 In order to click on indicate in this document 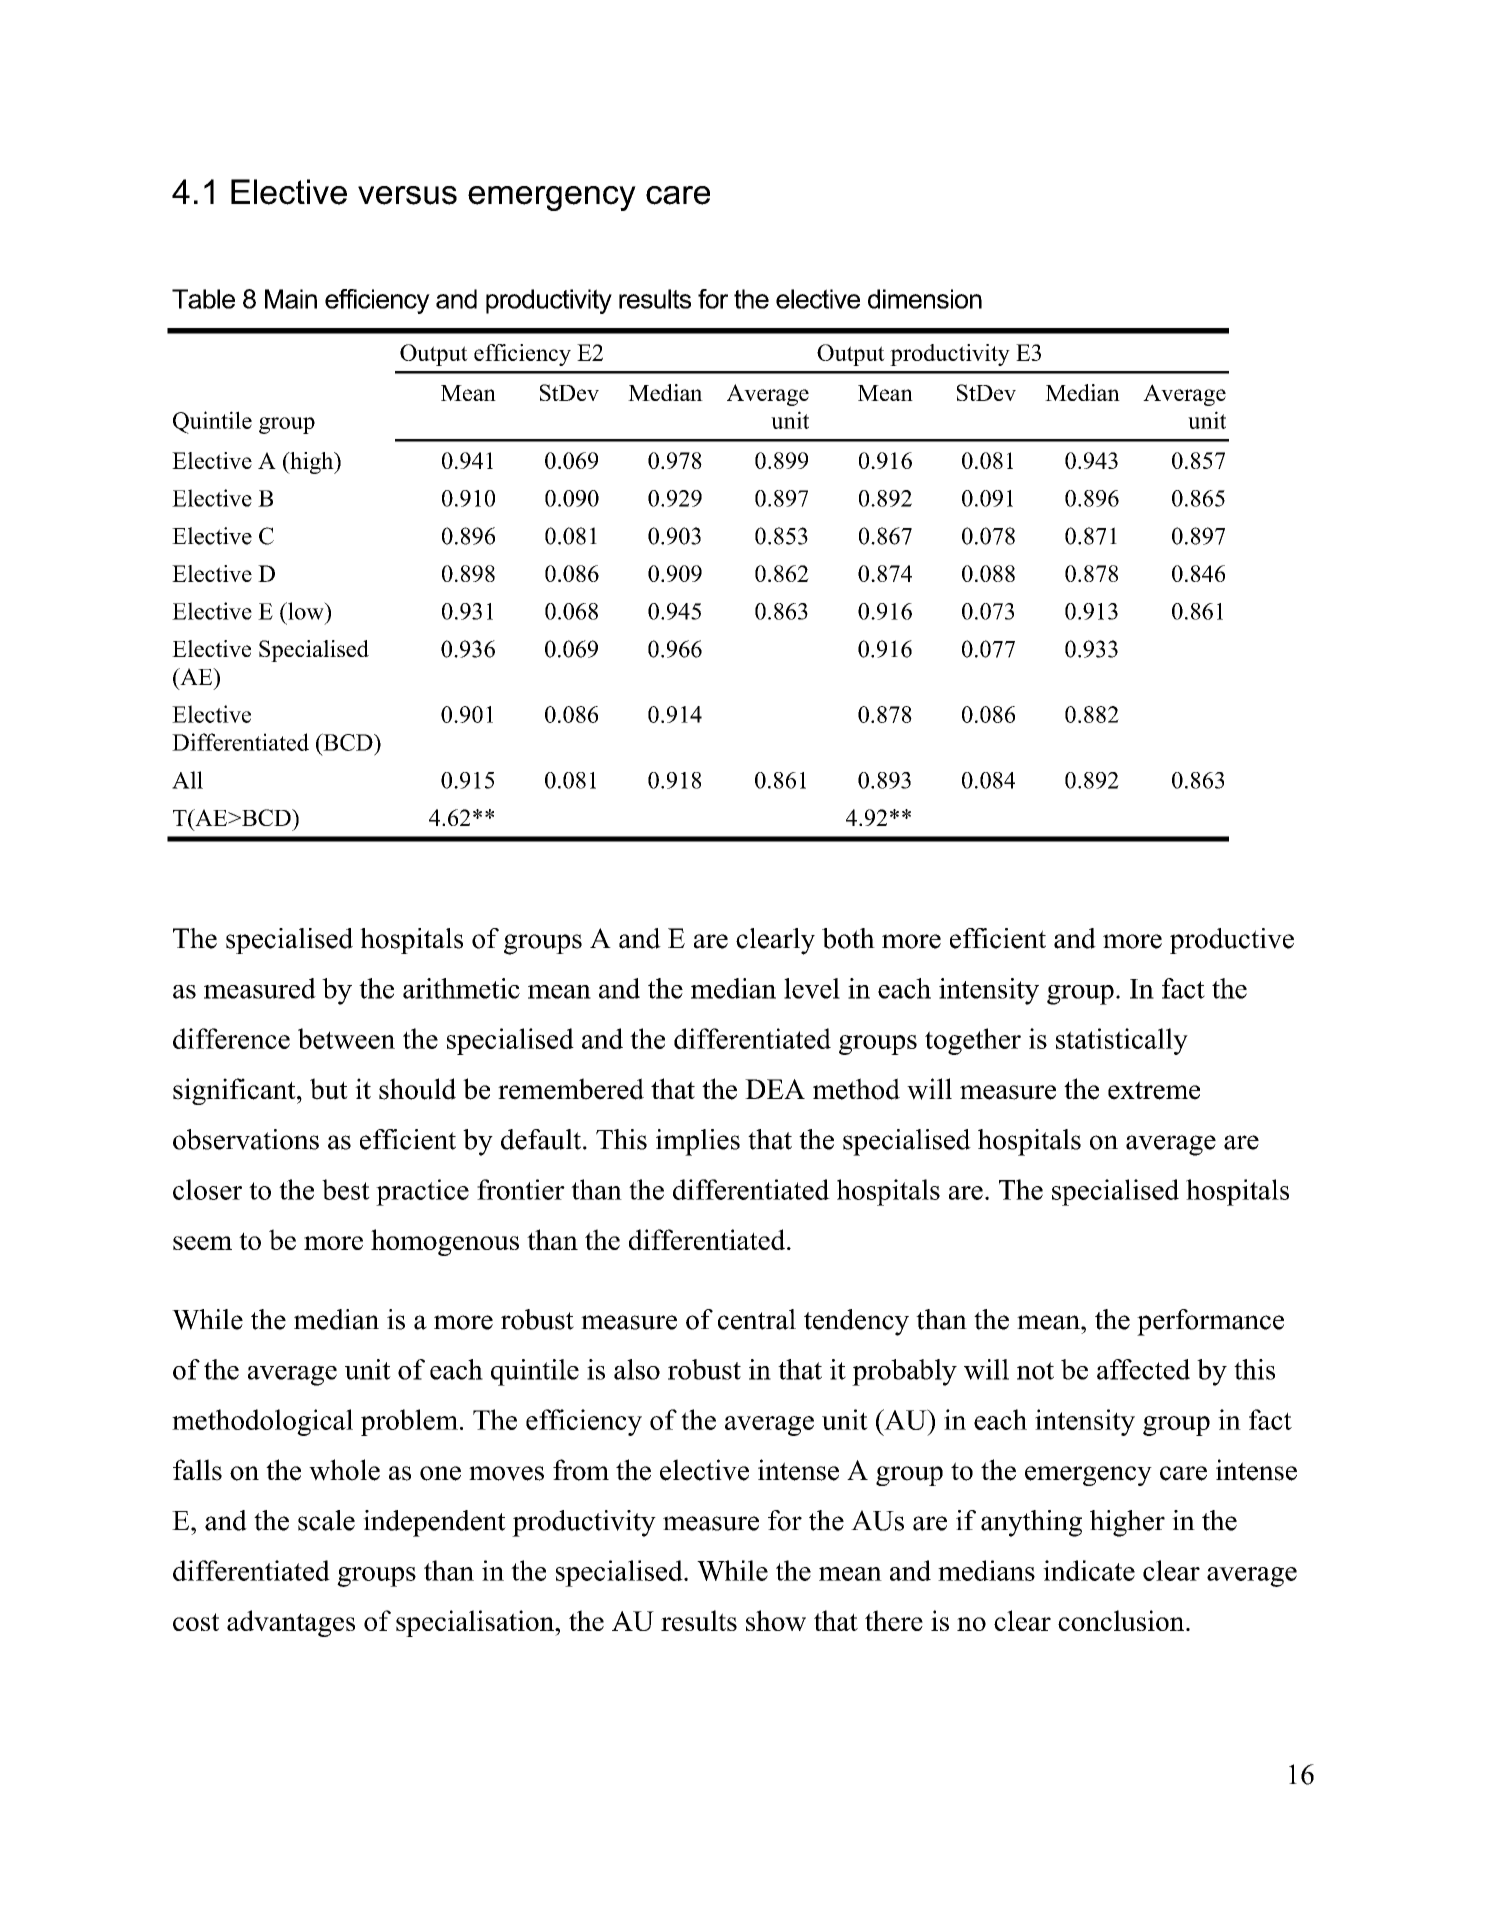, I will do `click(1089, 1570)`.
